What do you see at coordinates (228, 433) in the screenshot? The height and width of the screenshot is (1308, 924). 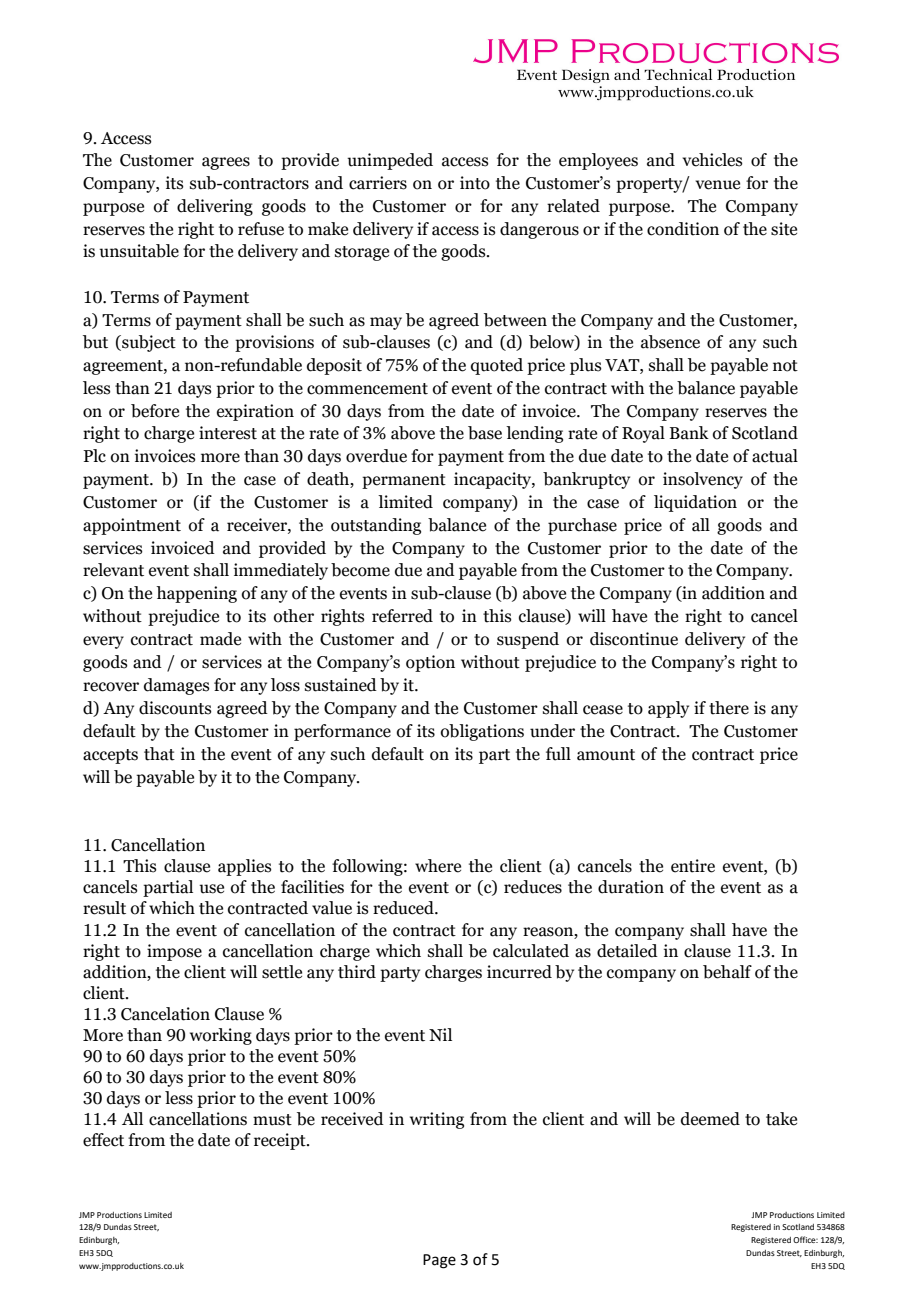 I see `interest` at bounding box center [228, 433].
